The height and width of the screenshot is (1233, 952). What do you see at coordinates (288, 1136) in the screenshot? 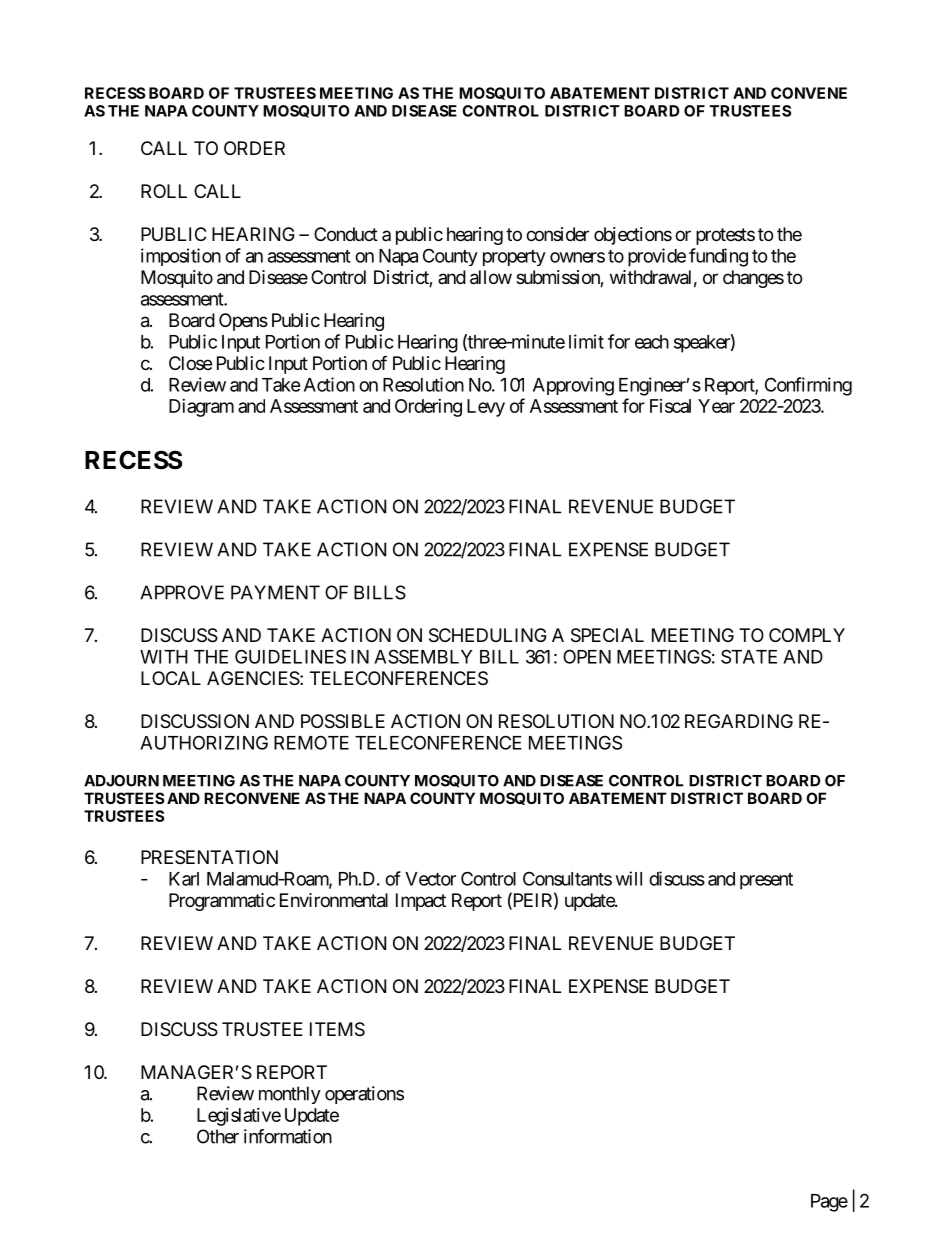
I see `information` at bounding box center [288, 1136].
